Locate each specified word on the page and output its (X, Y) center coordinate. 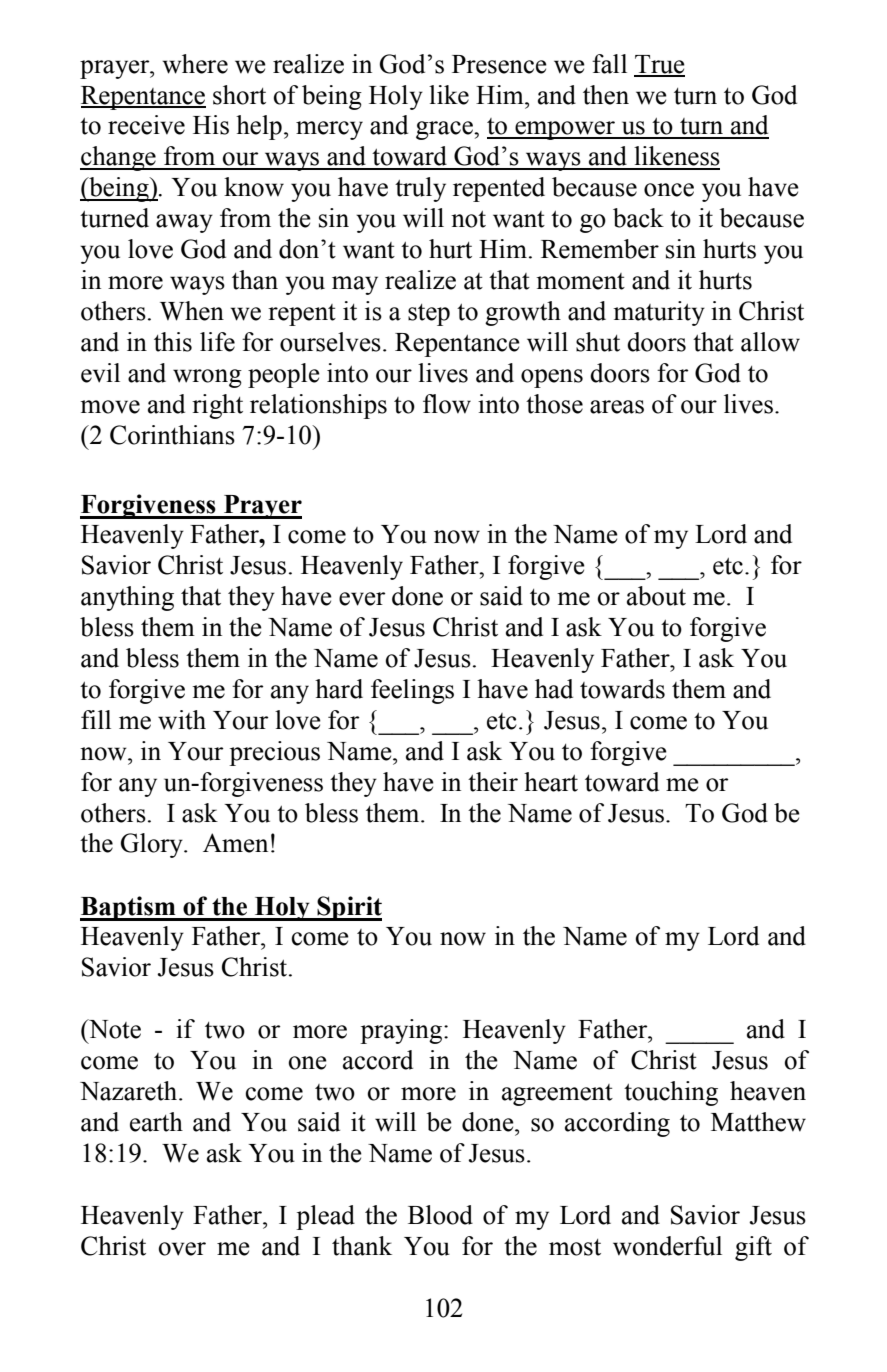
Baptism (129, 908)
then (606, 95)
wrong (207, 378)
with (182, 720)
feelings (412, 691)
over (182, 1249)
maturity (659, 313)
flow (447, 404)
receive (146, 125)
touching (671, 1093)
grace (445, 130)
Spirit (349, 908)
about (656, 596)
